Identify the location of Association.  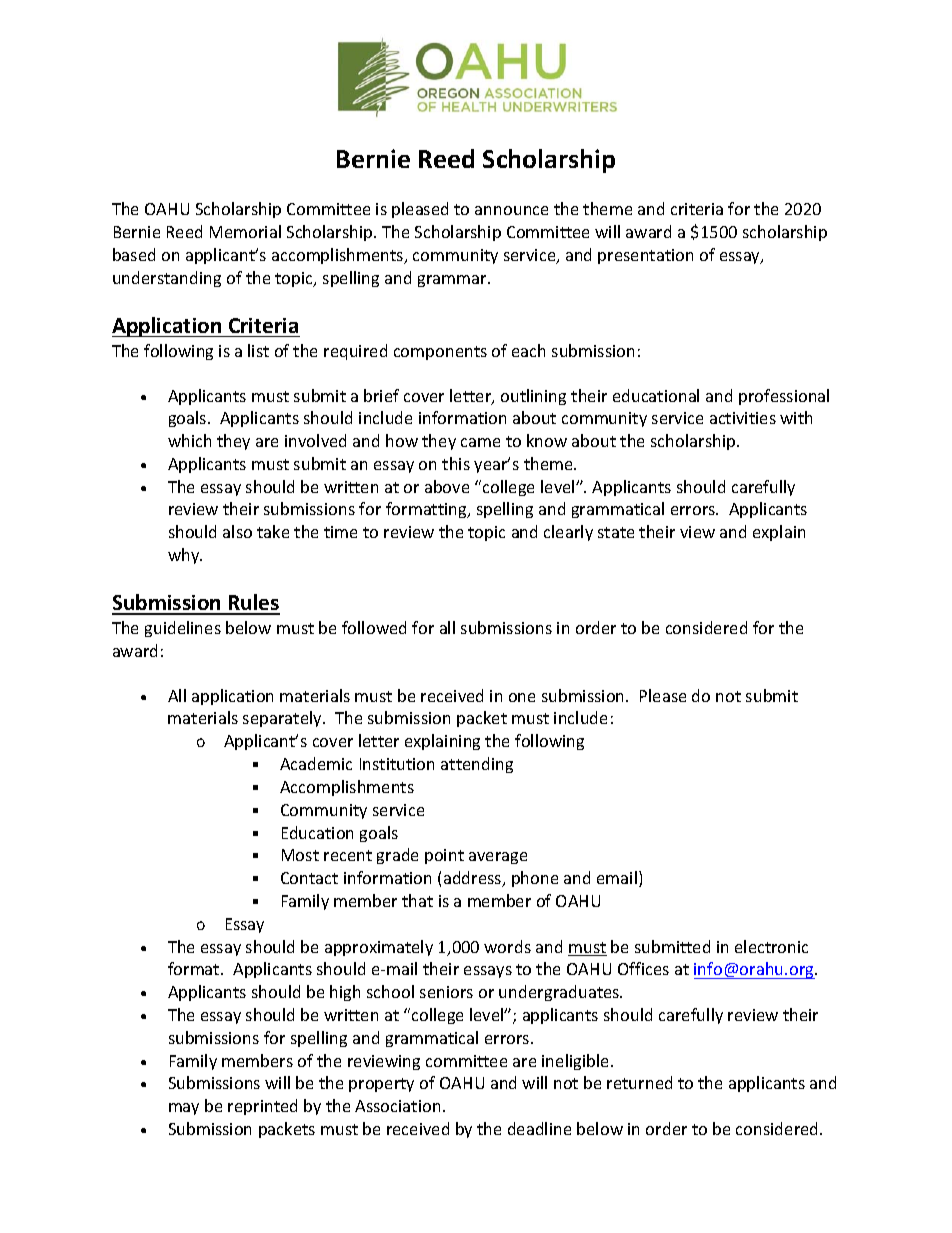
(397, 1106).
